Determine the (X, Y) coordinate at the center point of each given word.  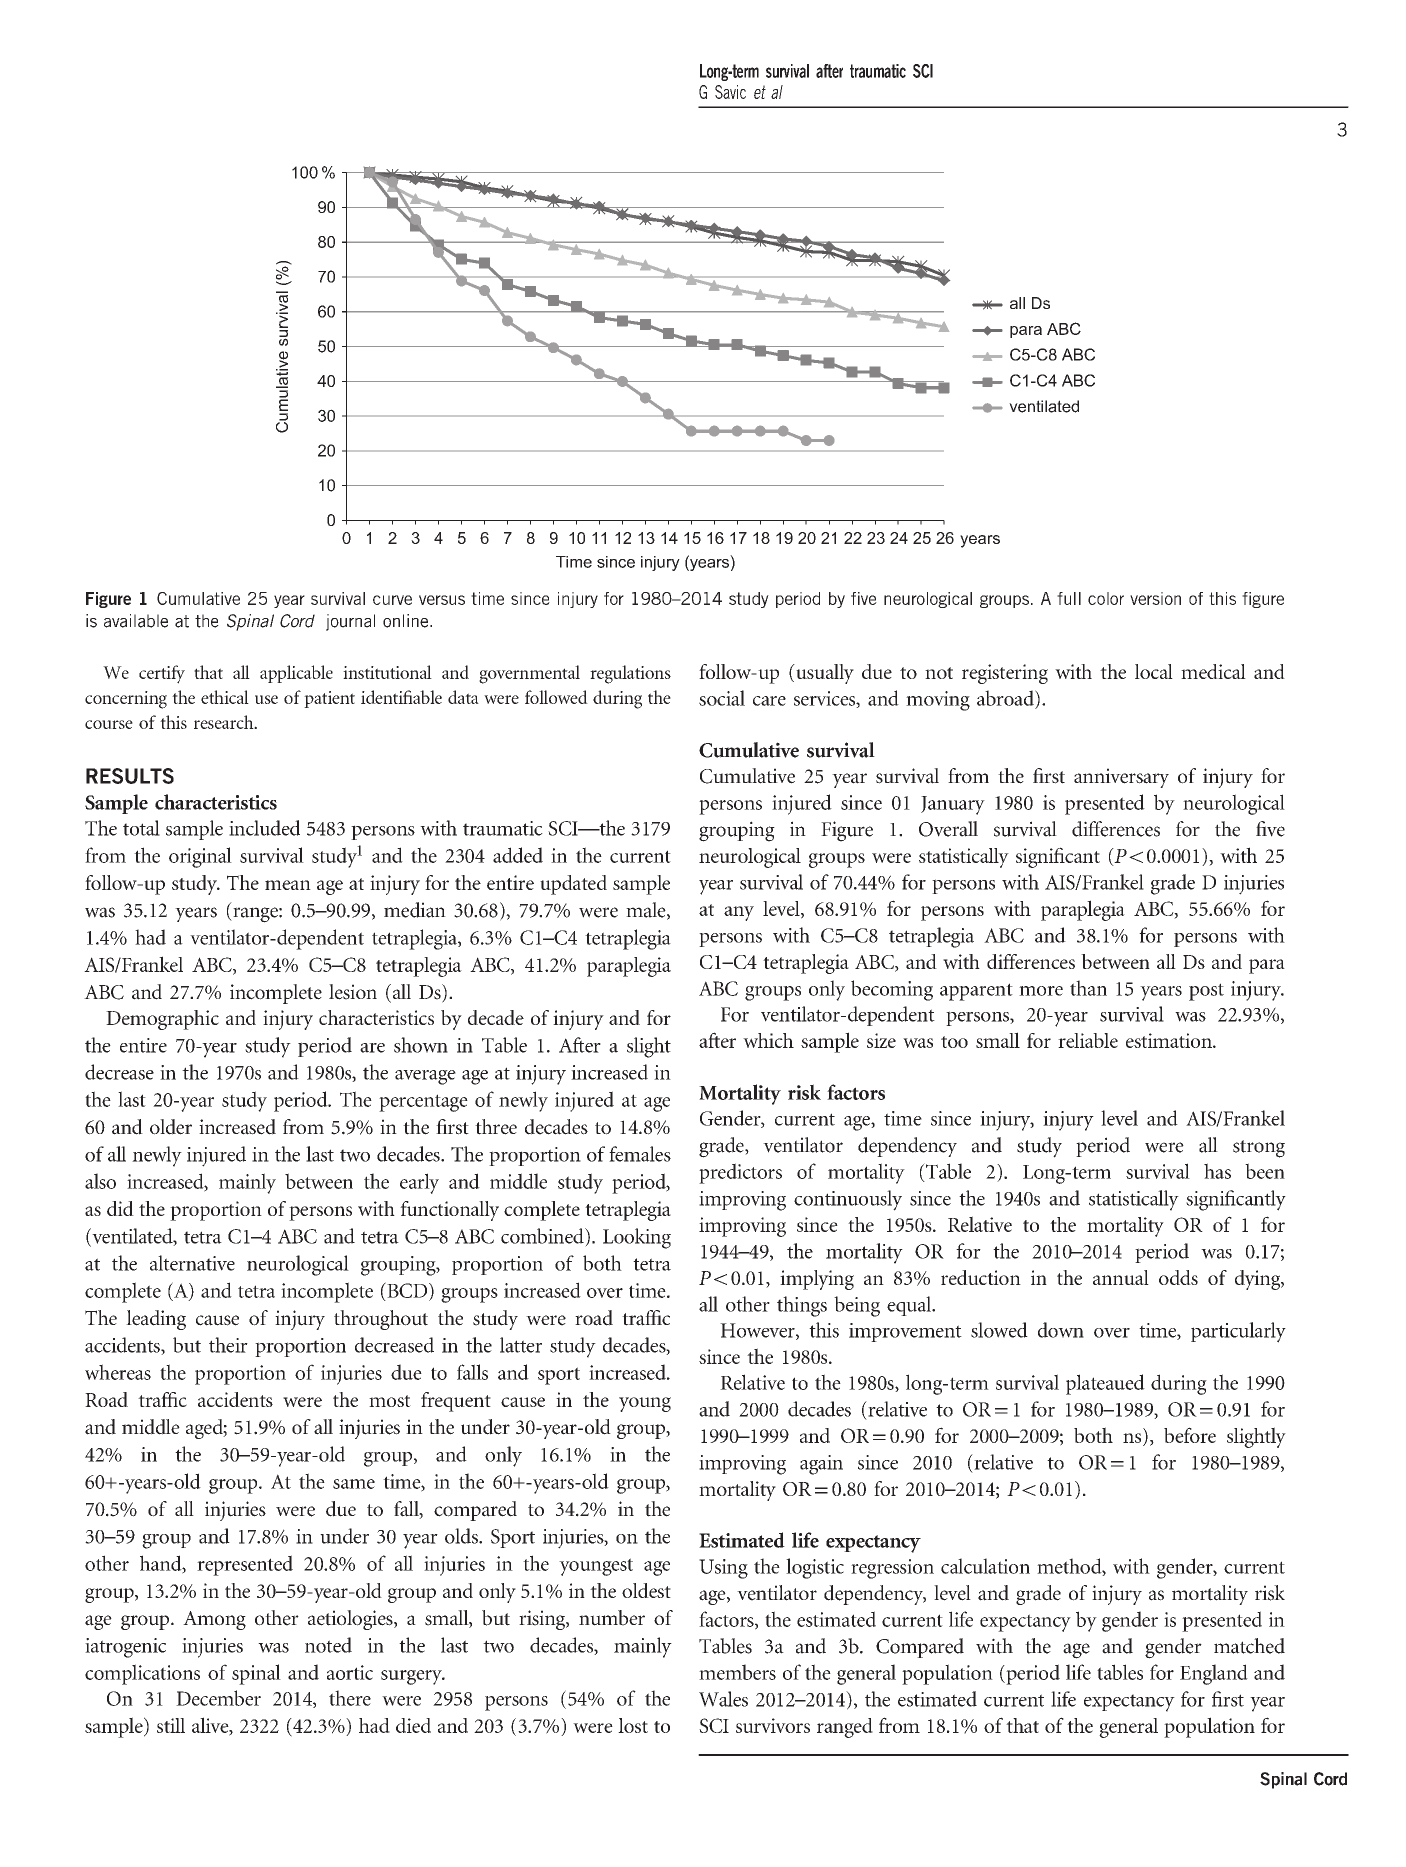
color (1106, 598)
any (739, 913)
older (171, 1127)
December (218, 1698)
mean (288, 885)
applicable (296, 674)
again (821, 1465)
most (390, 1401)
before (1190, 1435)
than (1088, 988)
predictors (740, 1173)
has (1217, 1171)
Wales (723, 1699)
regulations (630, 674)
